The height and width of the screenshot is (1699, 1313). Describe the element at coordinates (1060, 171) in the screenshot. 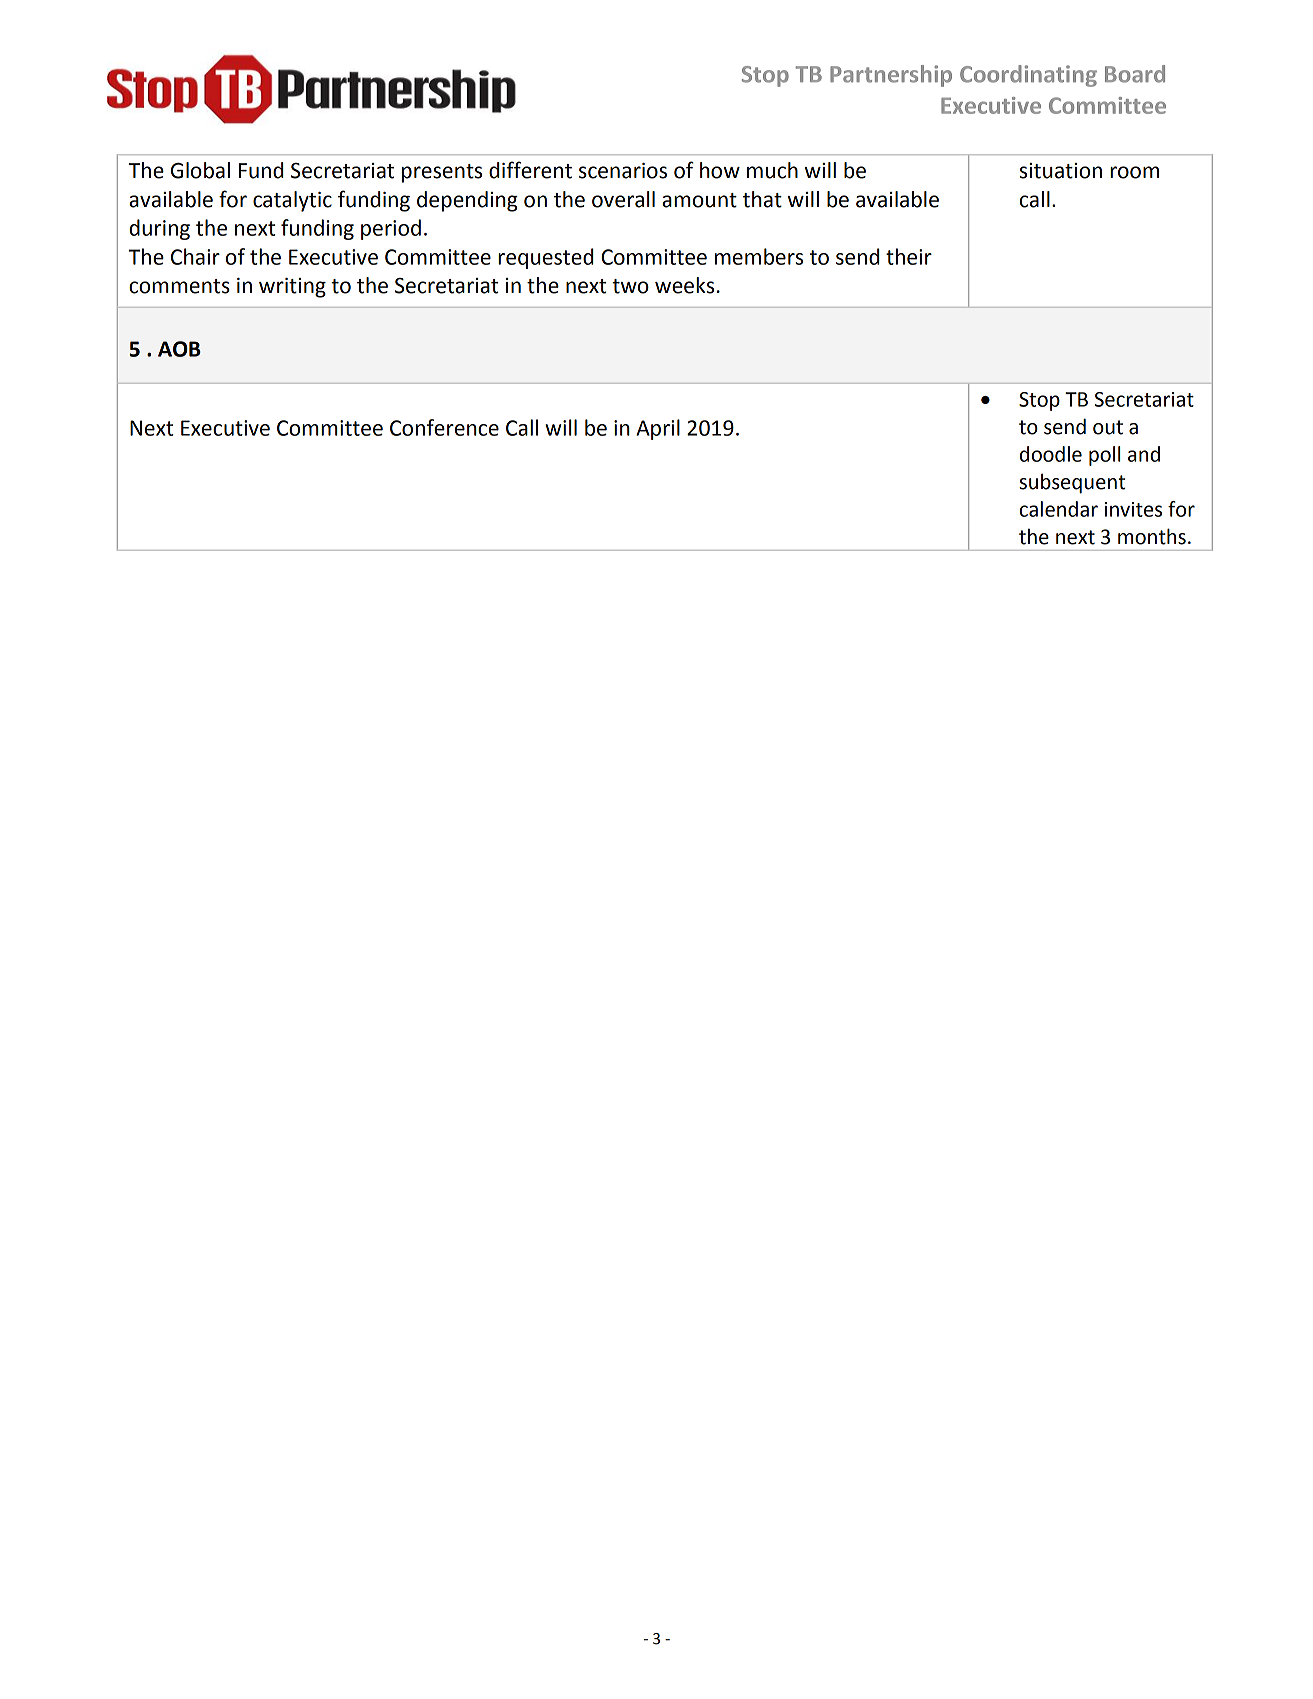

I see `situation` at that location.
